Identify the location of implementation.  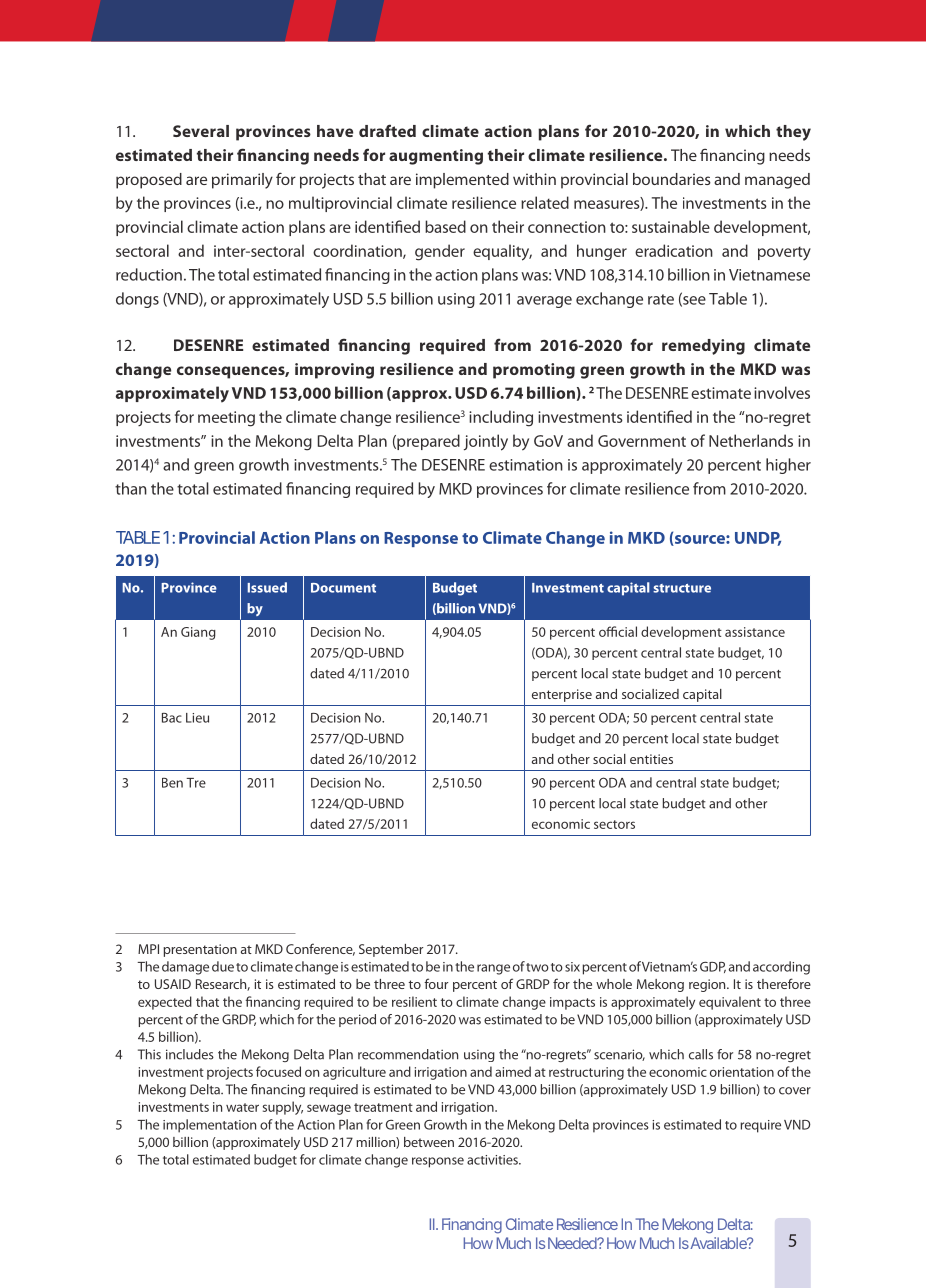
(209, 1126).
